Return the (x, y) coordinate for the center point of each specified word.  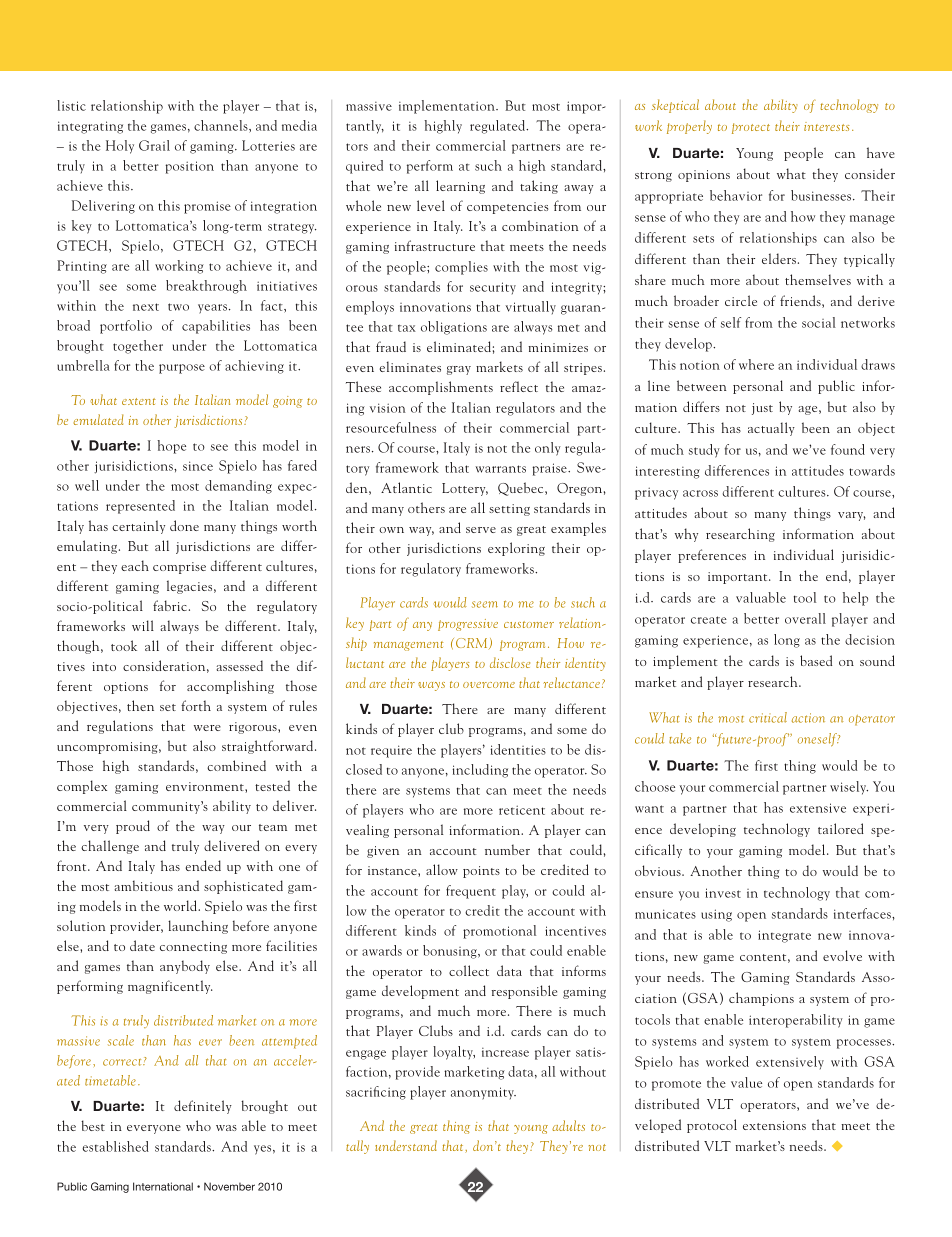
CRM (473, 643)
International (163, 1186)
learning (460, 187)
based (816, 660)
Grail (154, 145)
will (143, 625)
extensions (774, 1125)
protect (751, 128)
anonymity (483, 1093)
